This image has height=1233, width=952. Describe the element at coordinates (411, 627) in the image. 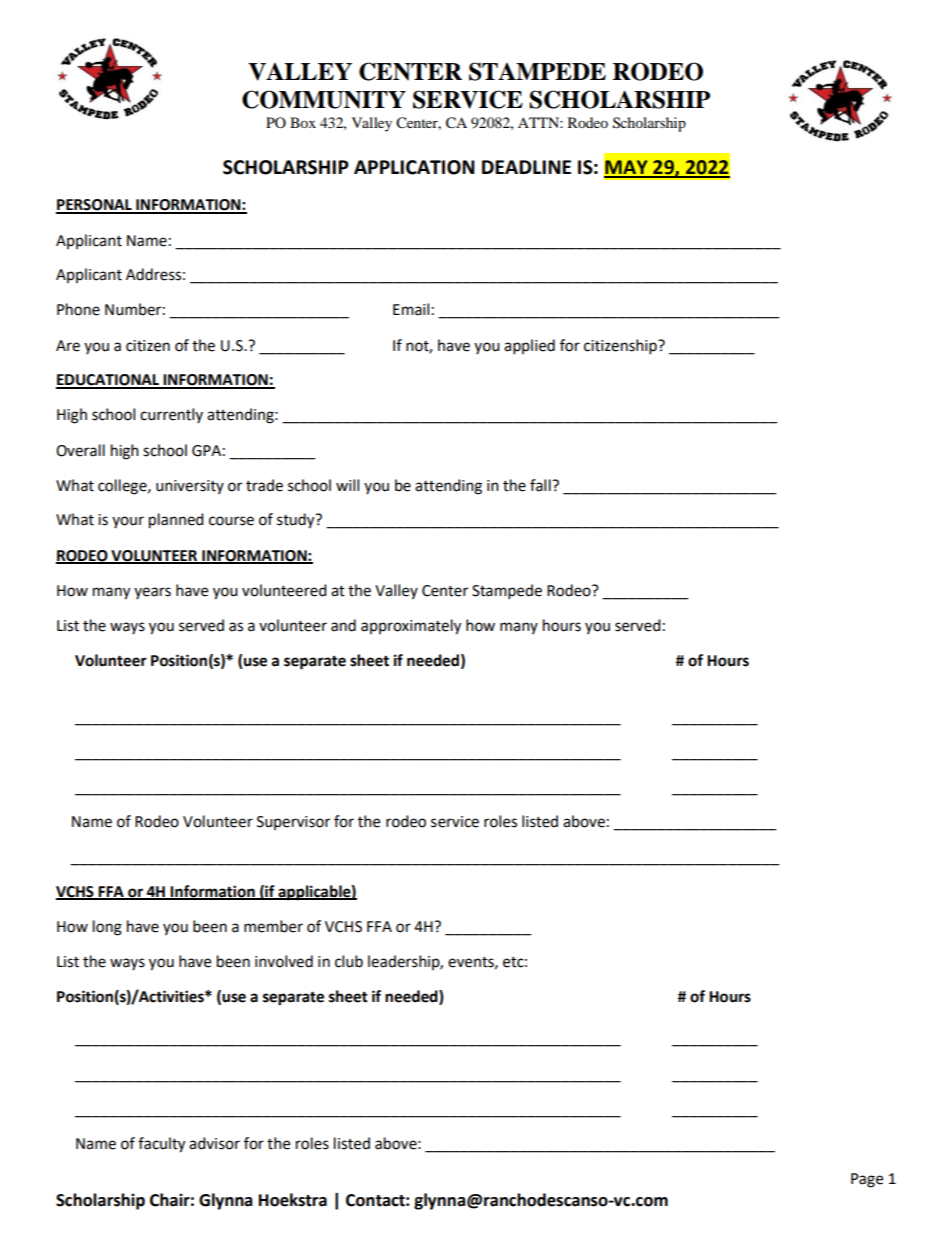

I see `approximately` at that location.
